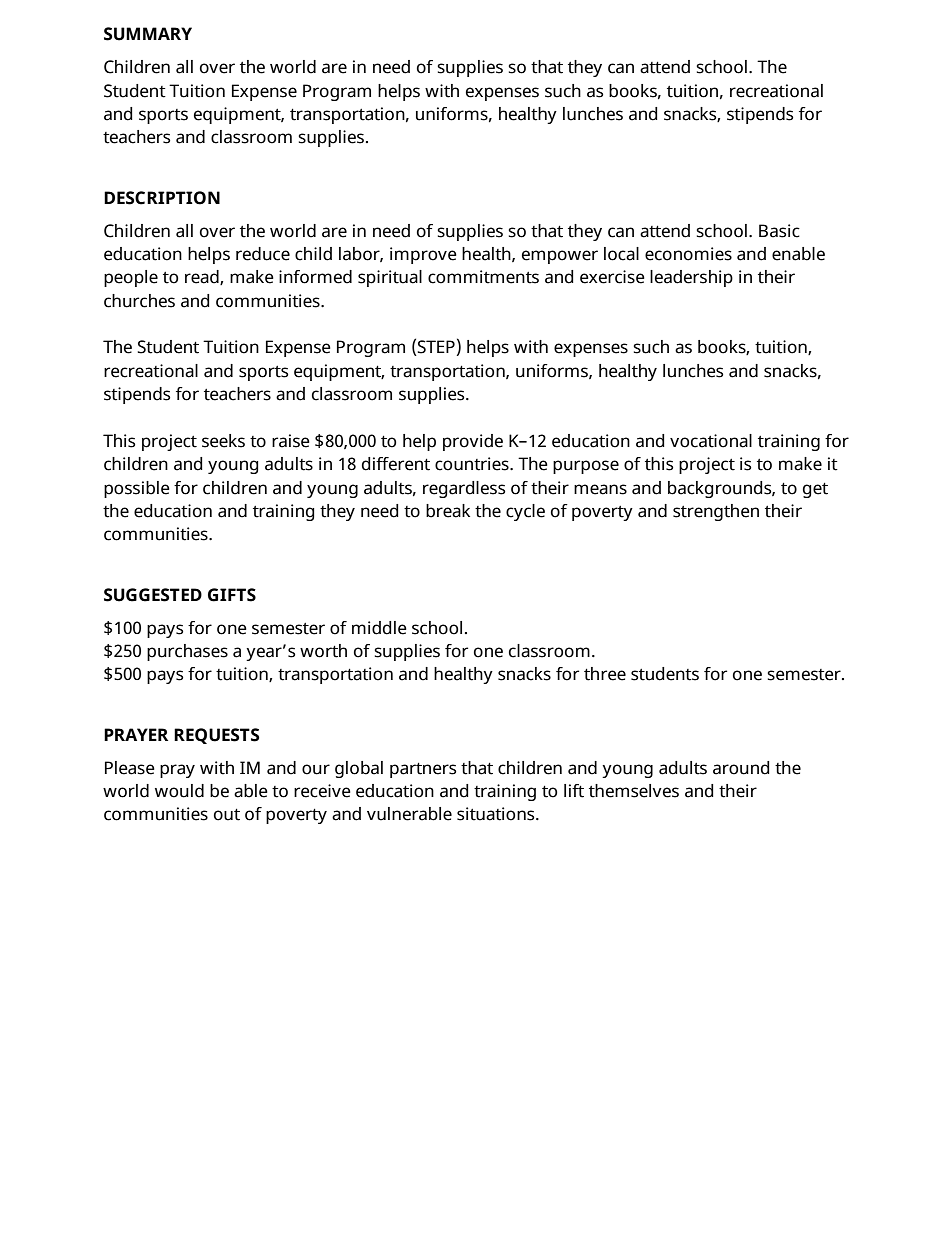  I want to click on middle, so click(379, 628).
